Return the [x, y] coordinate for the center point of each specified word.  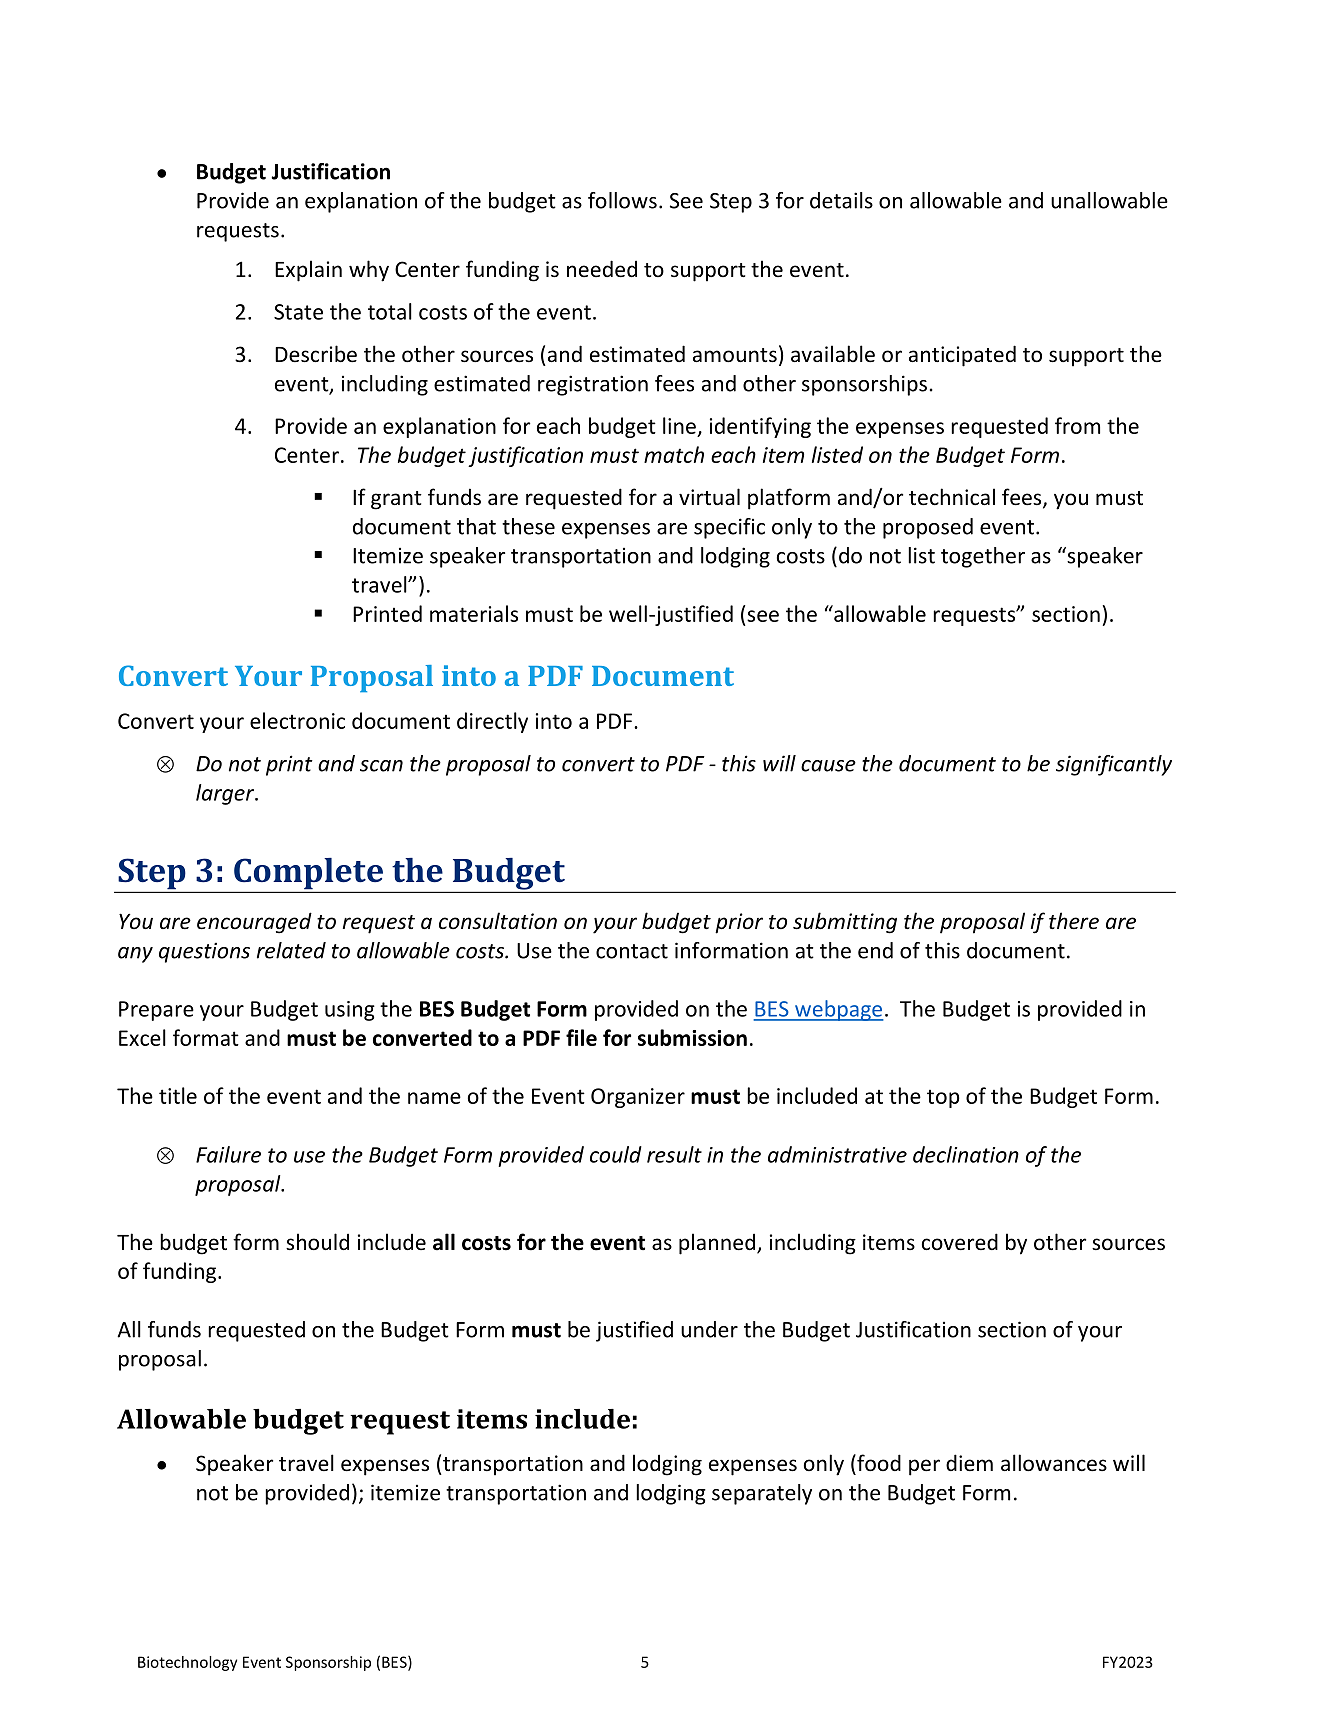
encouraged [254, 923]
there [1074, 921]
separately [762, 1494]
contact [632, 951]
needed [602, 269]
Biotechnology [187, 1663]
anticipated [962, 356]
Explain [308, 271]
